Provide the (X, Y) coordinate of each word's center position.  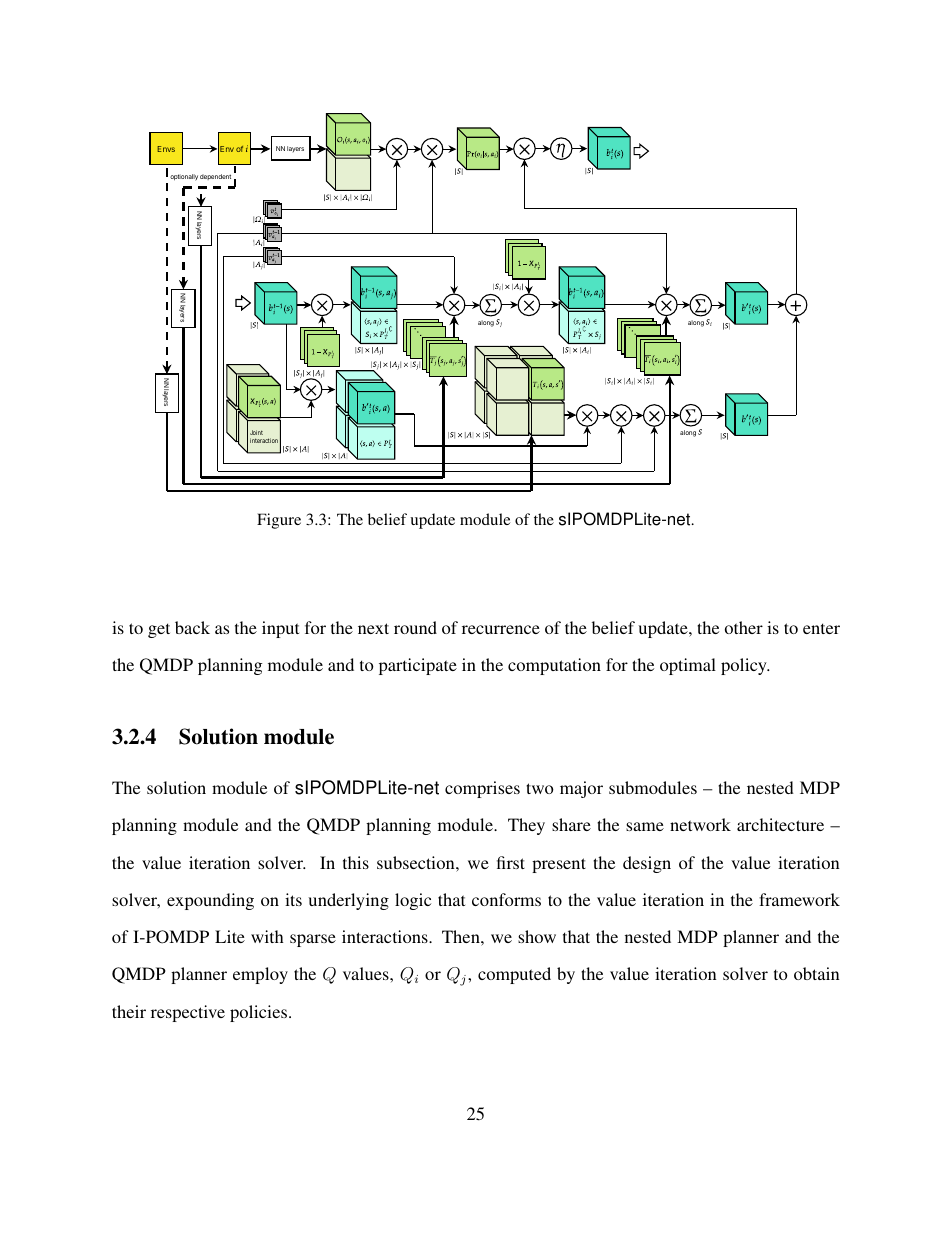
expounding (210, 901)
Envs (166, 149)
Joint (256, 432)
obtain (816, 973)
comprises (482, 789)
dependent (215, 177)
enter (821, 628)
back (192, 627)
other (744, 627)
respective (188, 1013)
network (700, 824)
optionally (184, 177)
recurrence (501, 629)
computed (514, 975)
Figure (279, 521)
